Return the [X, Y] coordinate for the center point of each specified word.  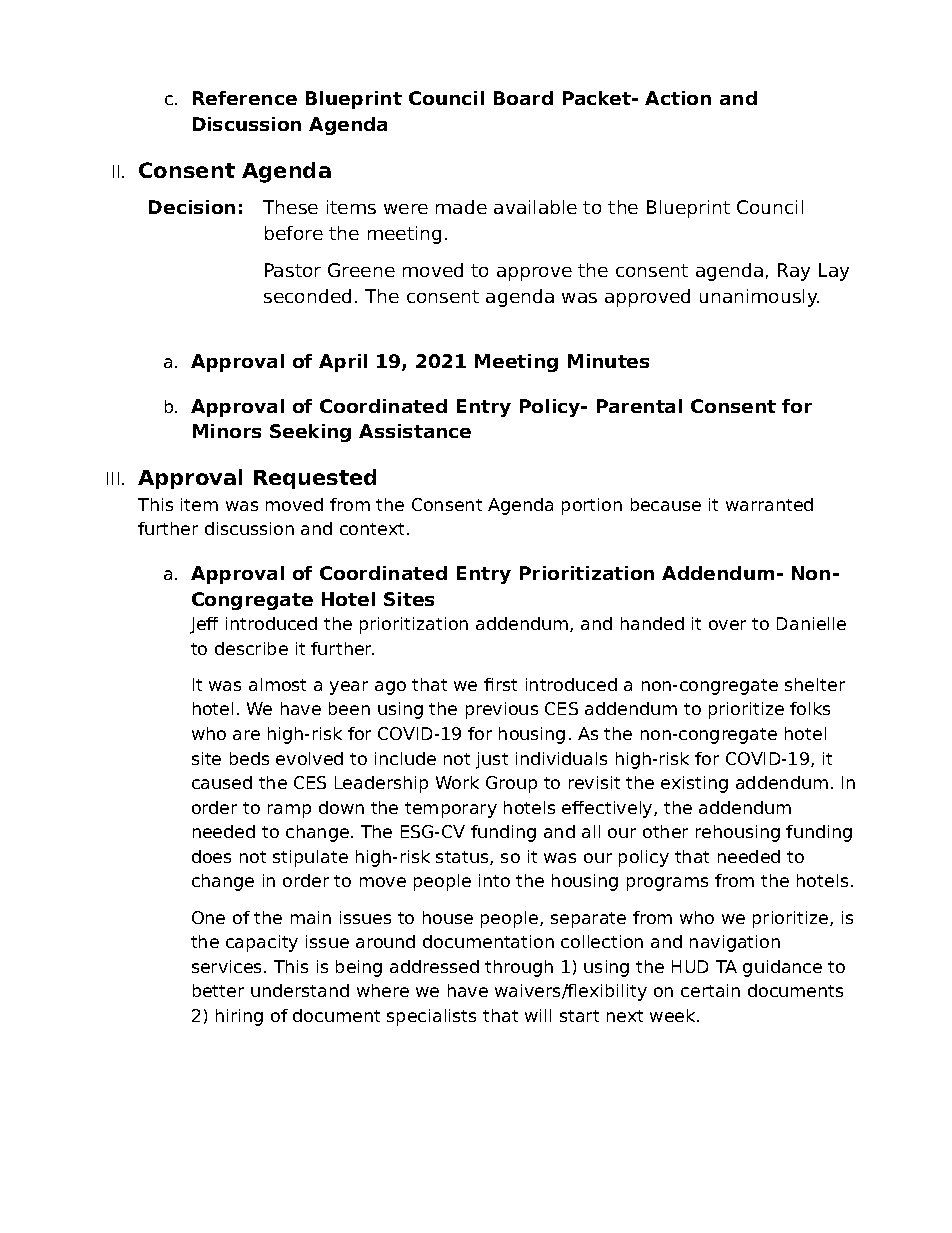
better [218, 990]
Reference [245, 98]
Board [523, 98]
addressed [434, 966]
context [372, 529]
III [113, 478]
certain [710, 990]
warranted [769, 504]
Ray [794, 272]
